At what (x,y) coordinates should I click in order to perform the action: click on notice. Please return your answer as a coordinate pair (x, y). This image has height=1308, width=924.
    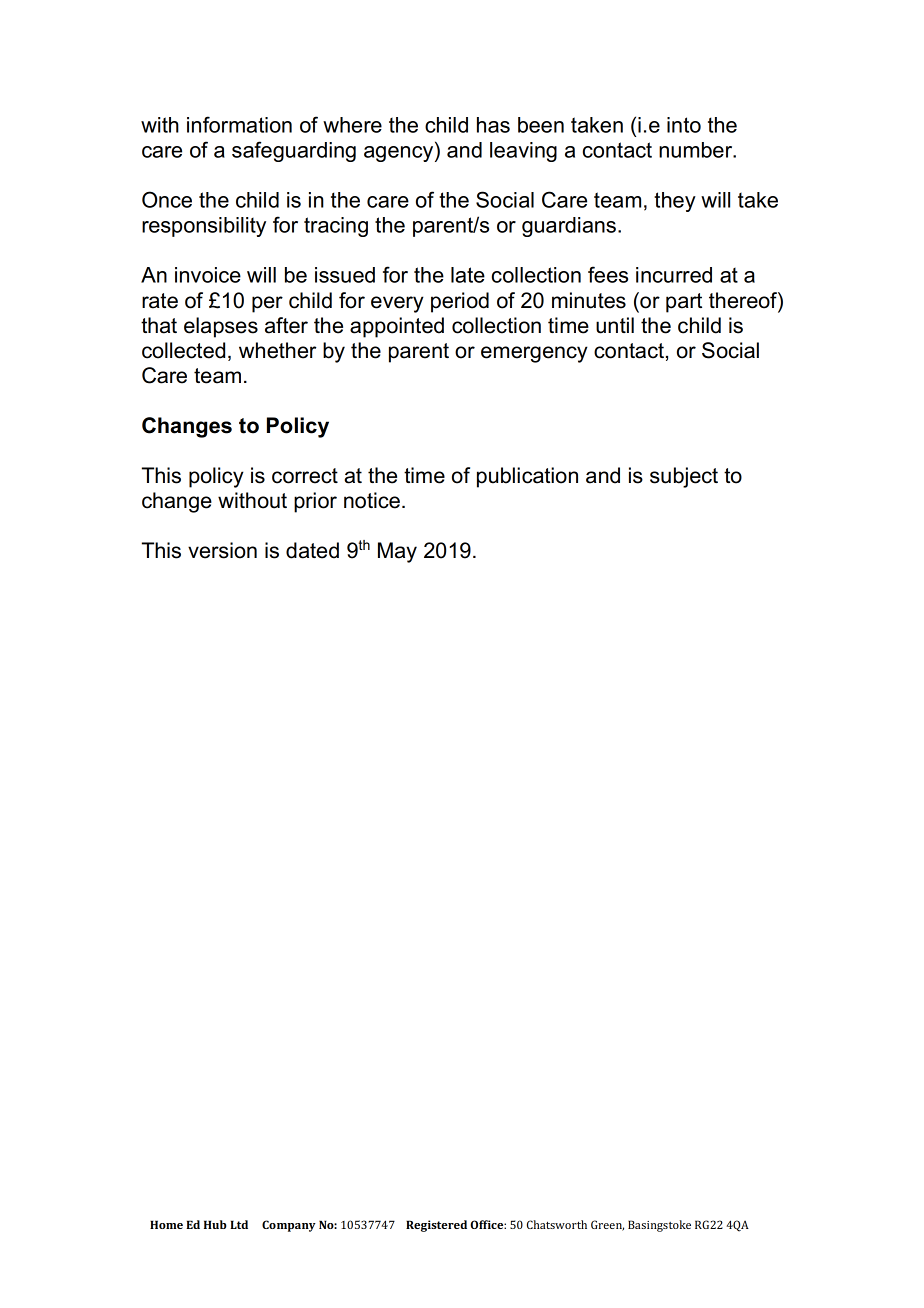
    Looking at the image, I should click on (372, 500).
